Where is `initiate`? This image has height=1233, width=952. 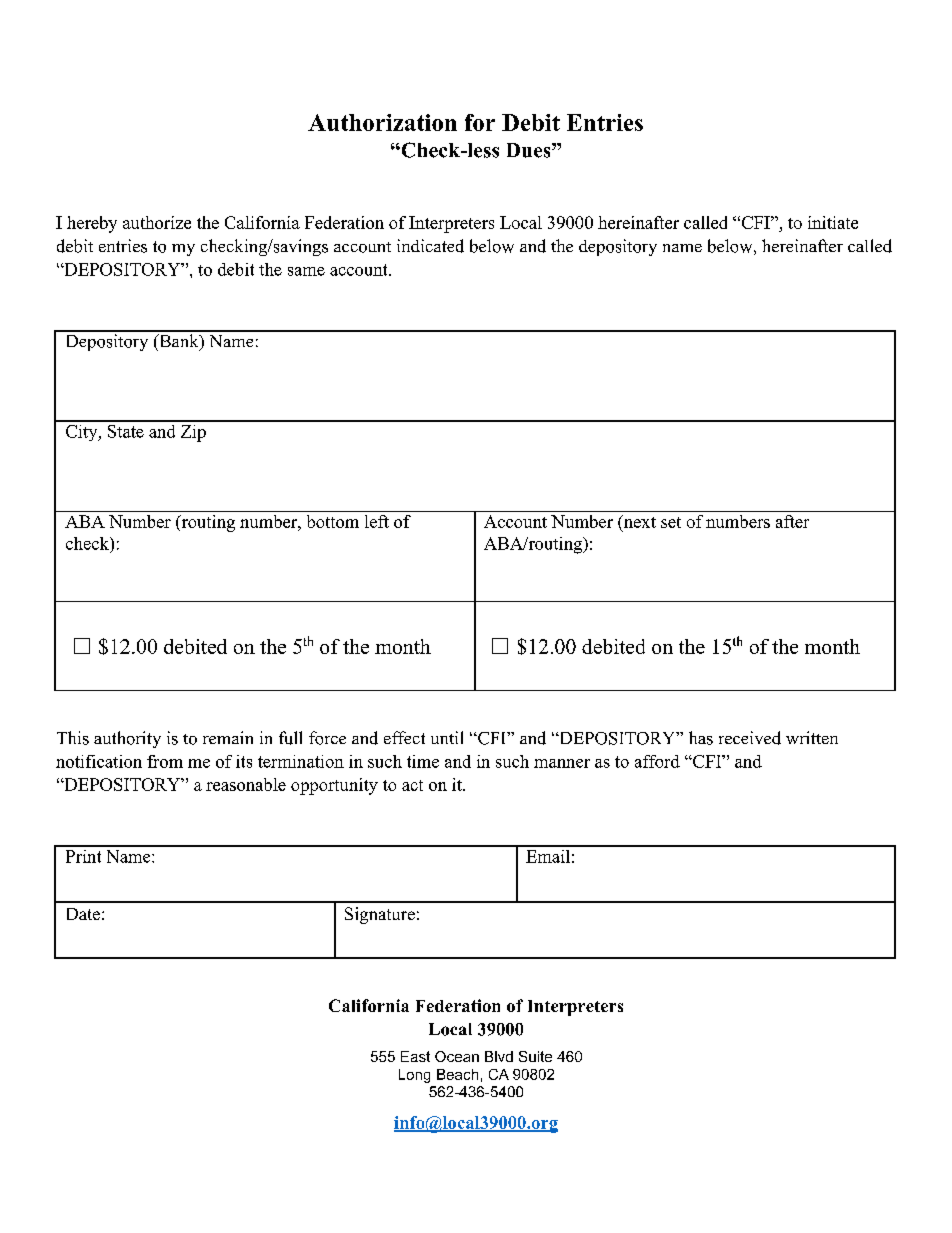 initiate is located at coordinates (833, 222).
